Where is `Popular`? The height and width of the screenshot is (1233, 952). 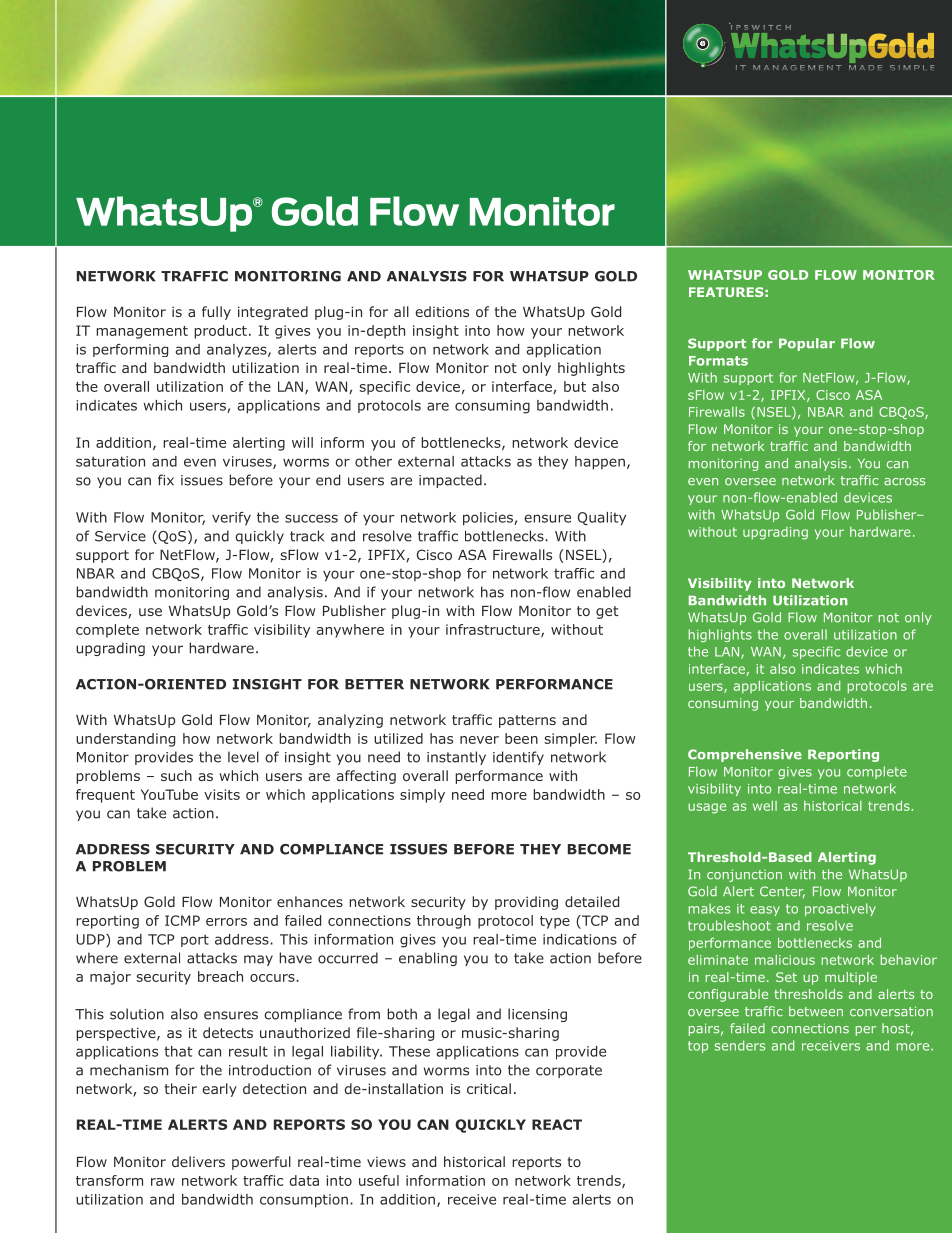 Popular is located at coordinates (807, 344).
